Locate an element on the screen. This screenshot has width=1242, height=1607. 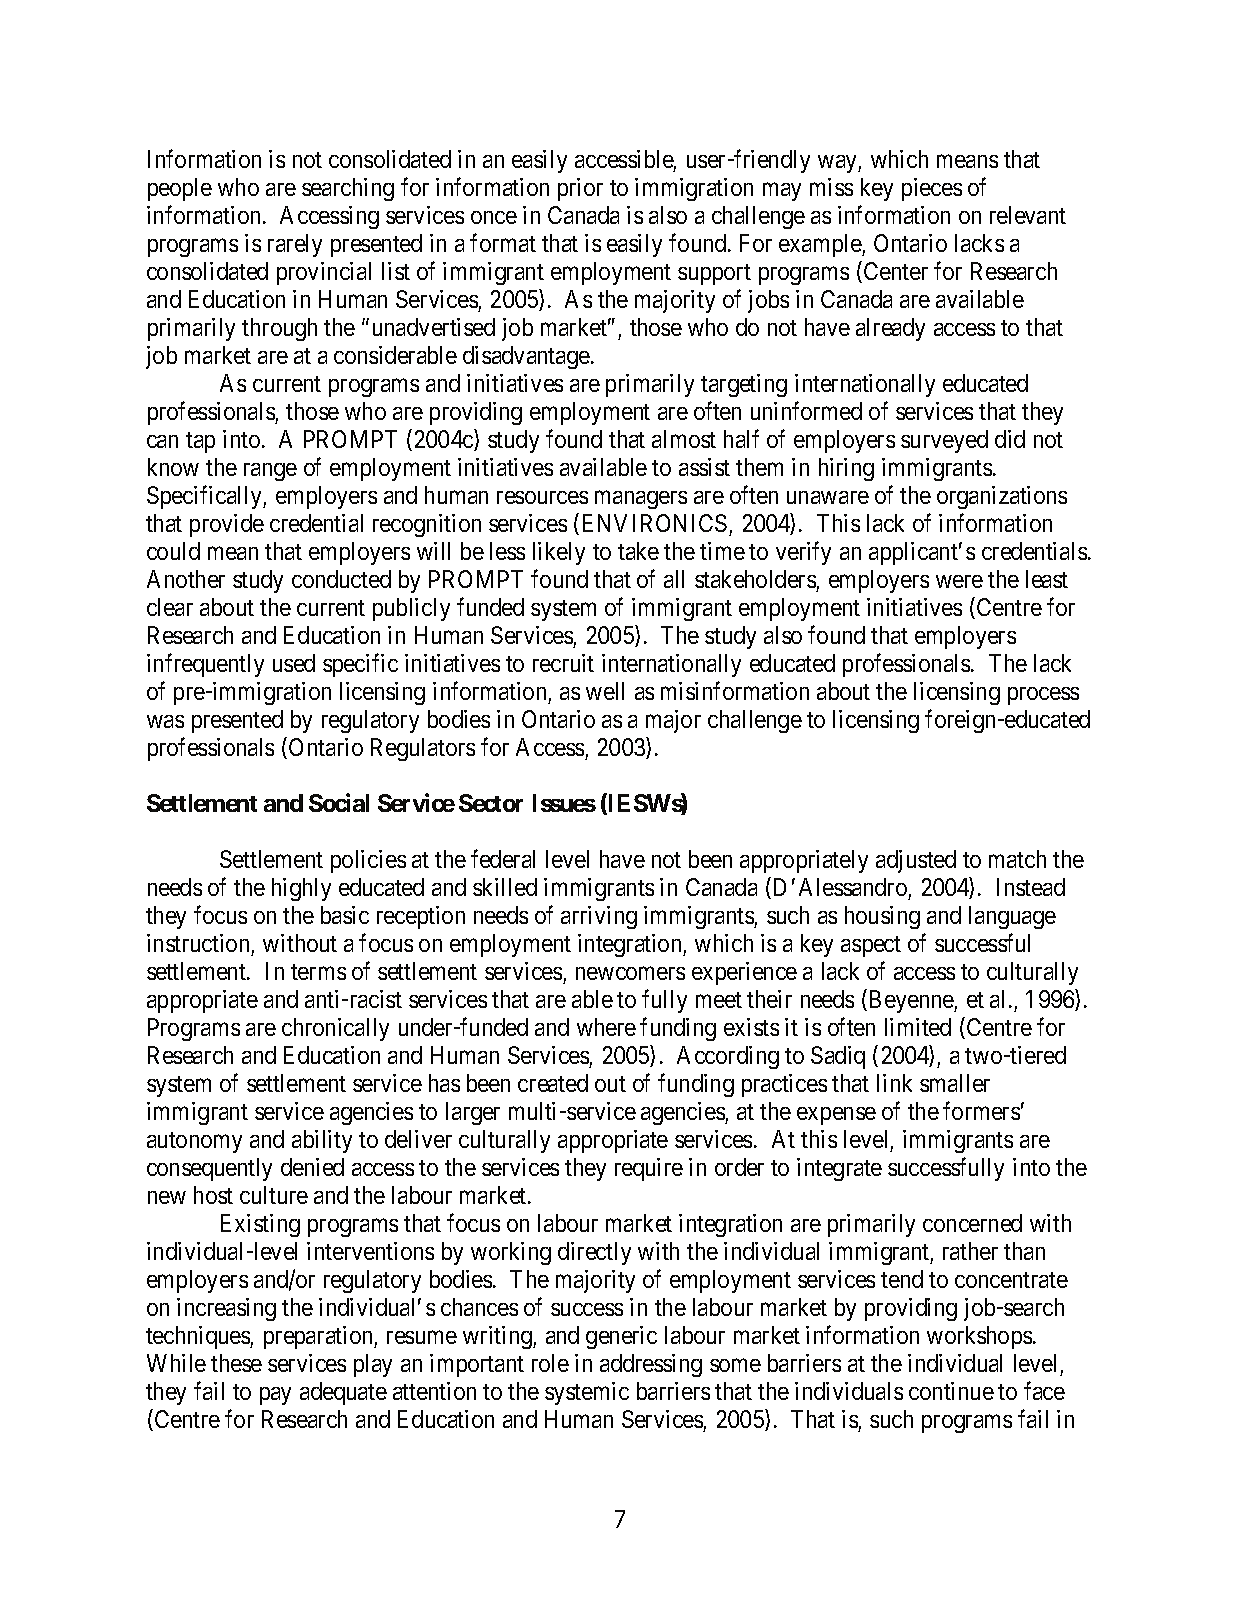
these is located at coordinates (236, 1363).
